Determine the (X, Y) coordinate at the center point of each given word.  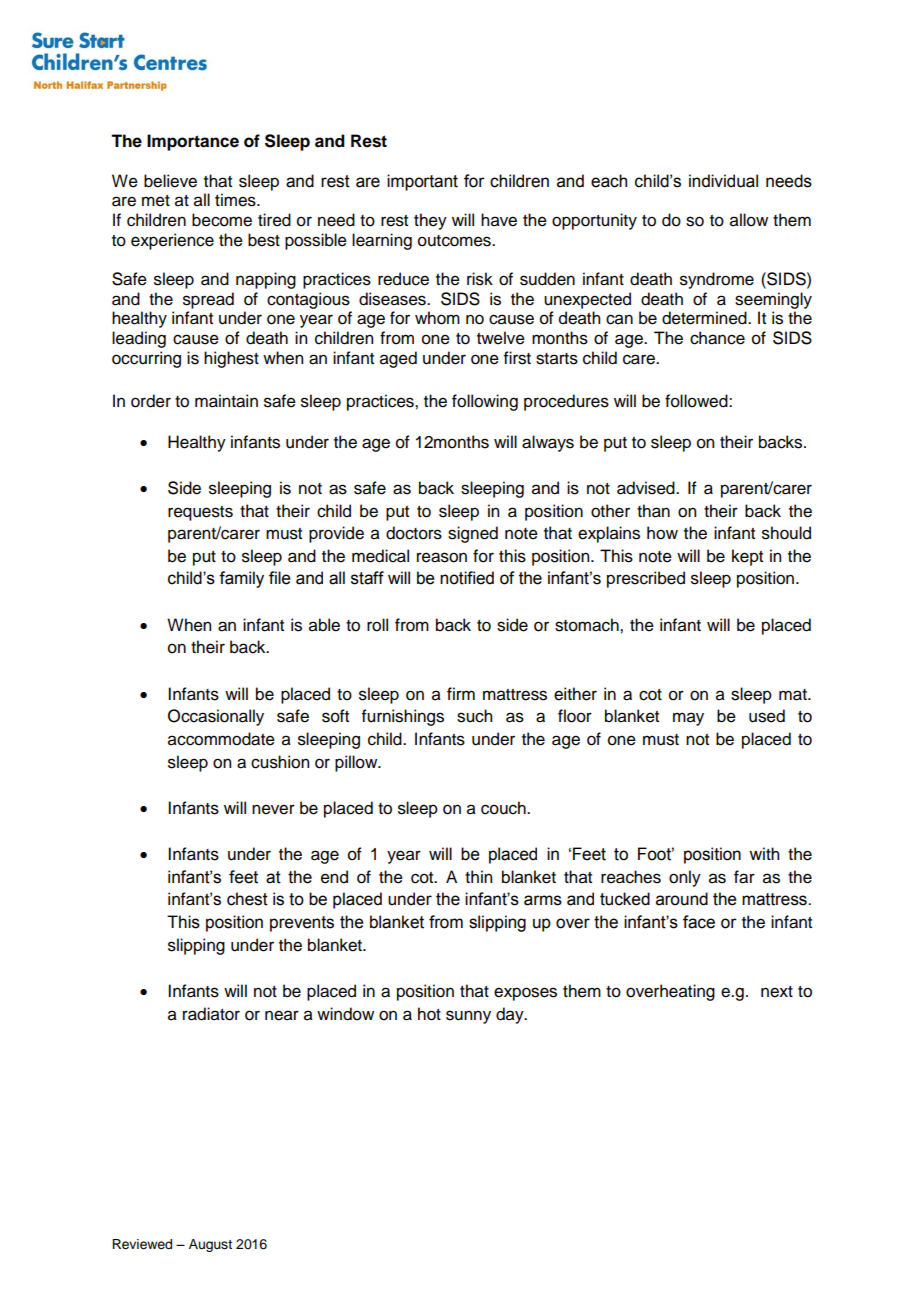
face (699, 922)
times (236, 200)
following (485, 402)
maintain (226, 401)
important (422, 182)
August (210, 1245)
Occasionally (216, 717)
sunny (468, 1017)
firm (461, 693)
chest (247, 899)
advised (647, 488)
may (688, 719)
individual (723, 181)
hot (429, 1014)
